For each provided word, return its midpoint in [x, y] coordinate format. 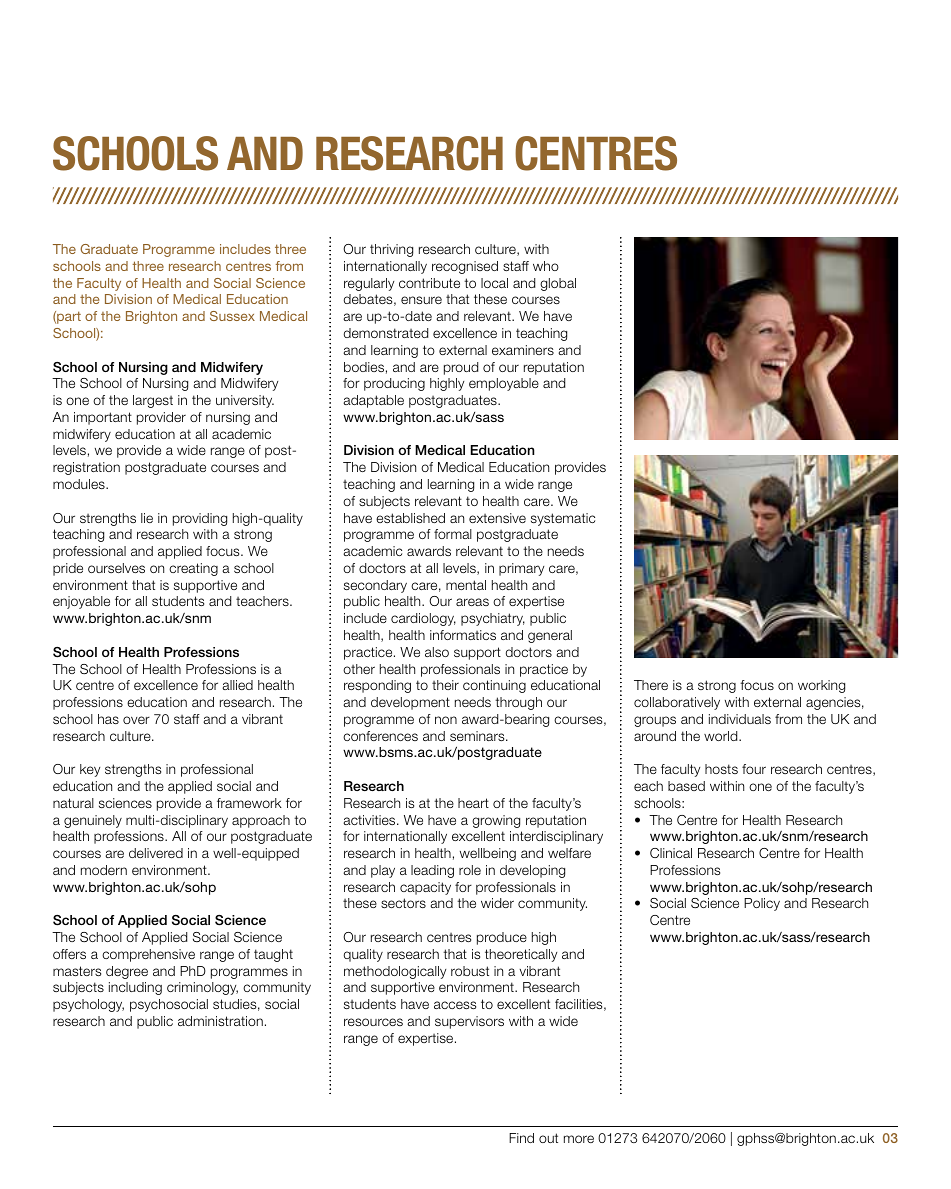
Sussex [232, 316]
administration [220, 1021]
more [579, 1139]
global [558, 284]
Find [521, 1138]
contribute [429, 283]
